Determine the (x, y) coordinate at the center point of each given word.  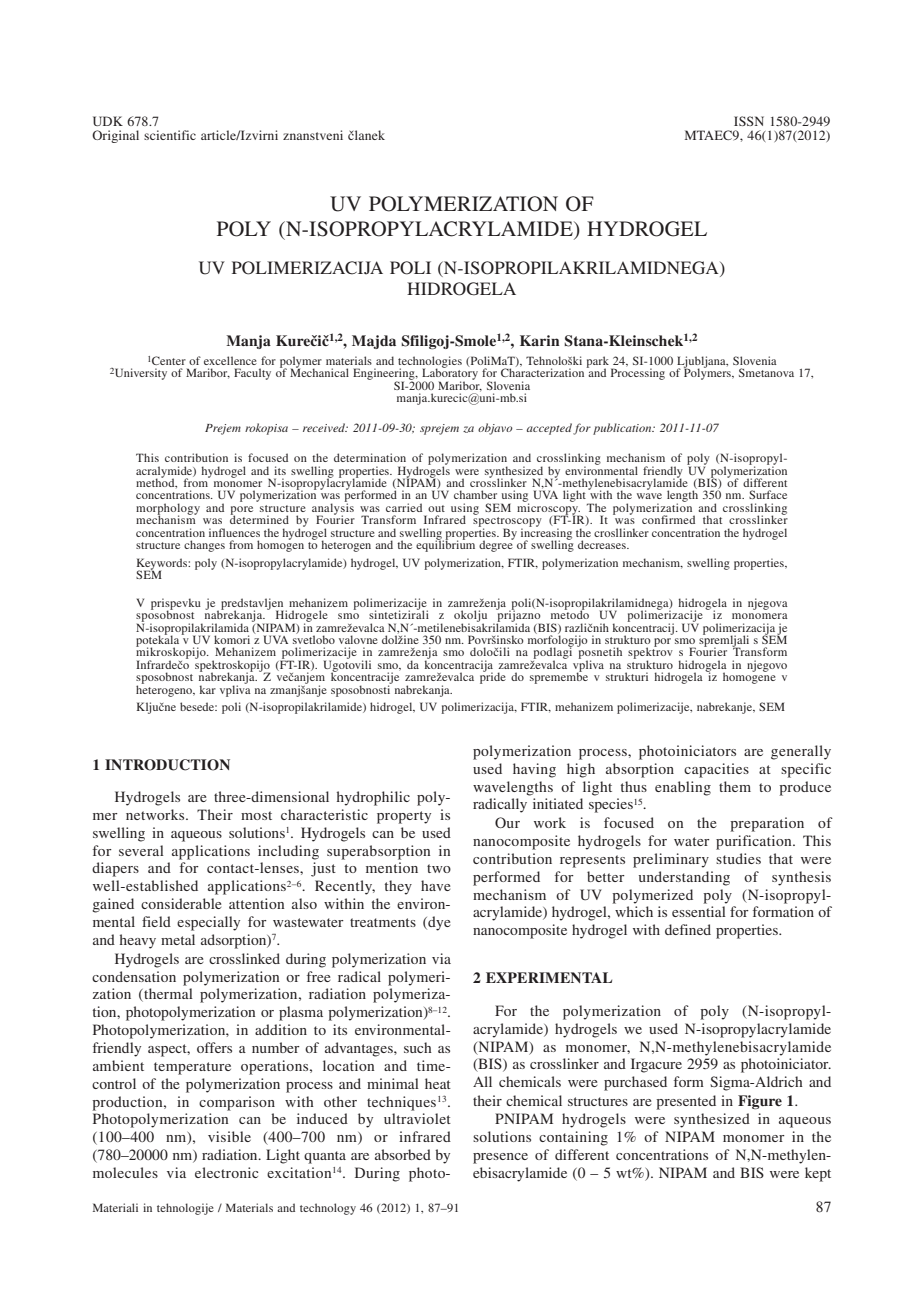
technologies (430, 363)
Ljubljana (702, 363)
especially (208, 923)
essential (699, 911)
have (435, 885)
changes (204, 546)
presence (500, 1158)
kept (818, 1174)
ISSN (749, 121)
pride (493, 677)
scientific (170, 135)
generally (801, 752)
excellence (230, 360)
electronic (226, 1172)
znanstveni (313, 135)
